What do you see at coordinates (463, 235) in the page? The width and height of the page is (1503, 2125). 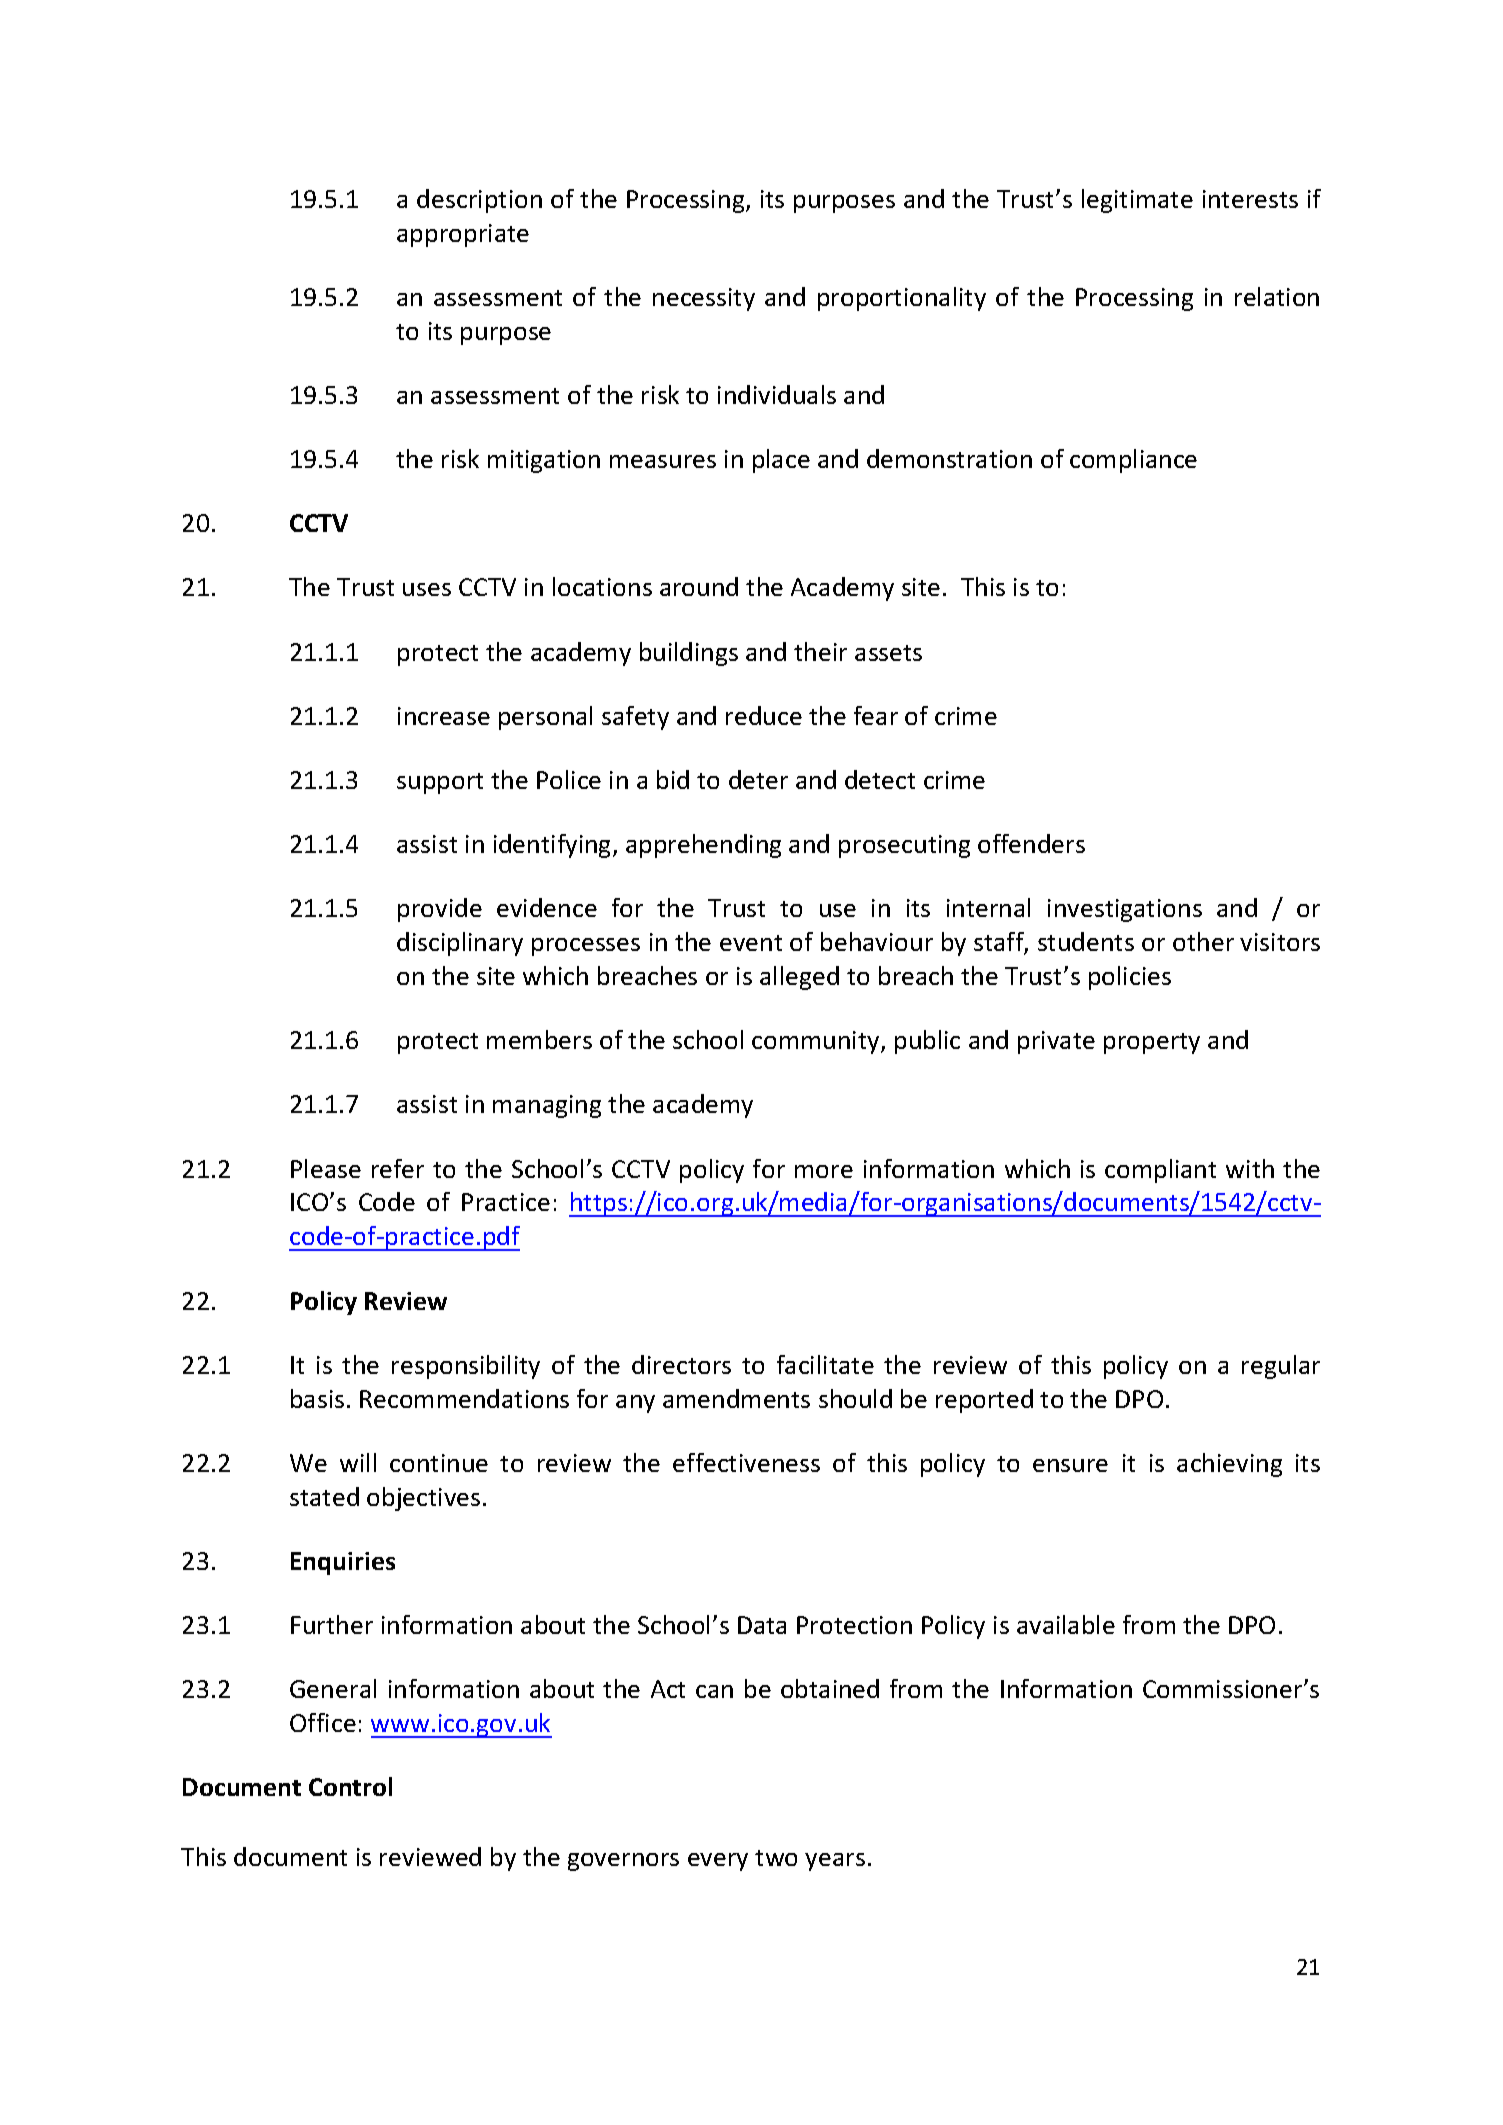 I see `appropriate` at bounding box center [463, 235].
